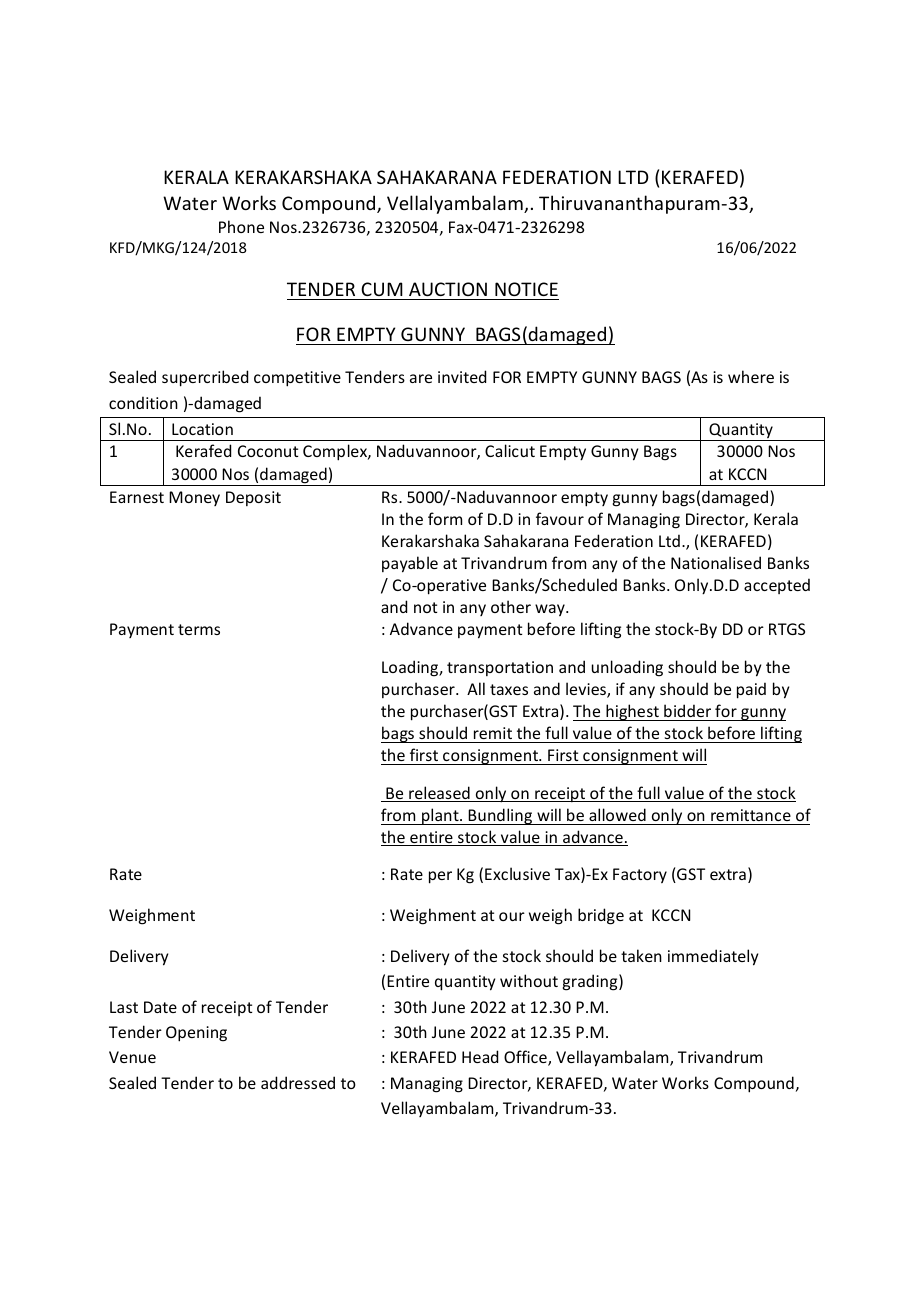 The width and height of the screenshot is (924, 1308). I want to click on NOTICE, so click(526, 289).
